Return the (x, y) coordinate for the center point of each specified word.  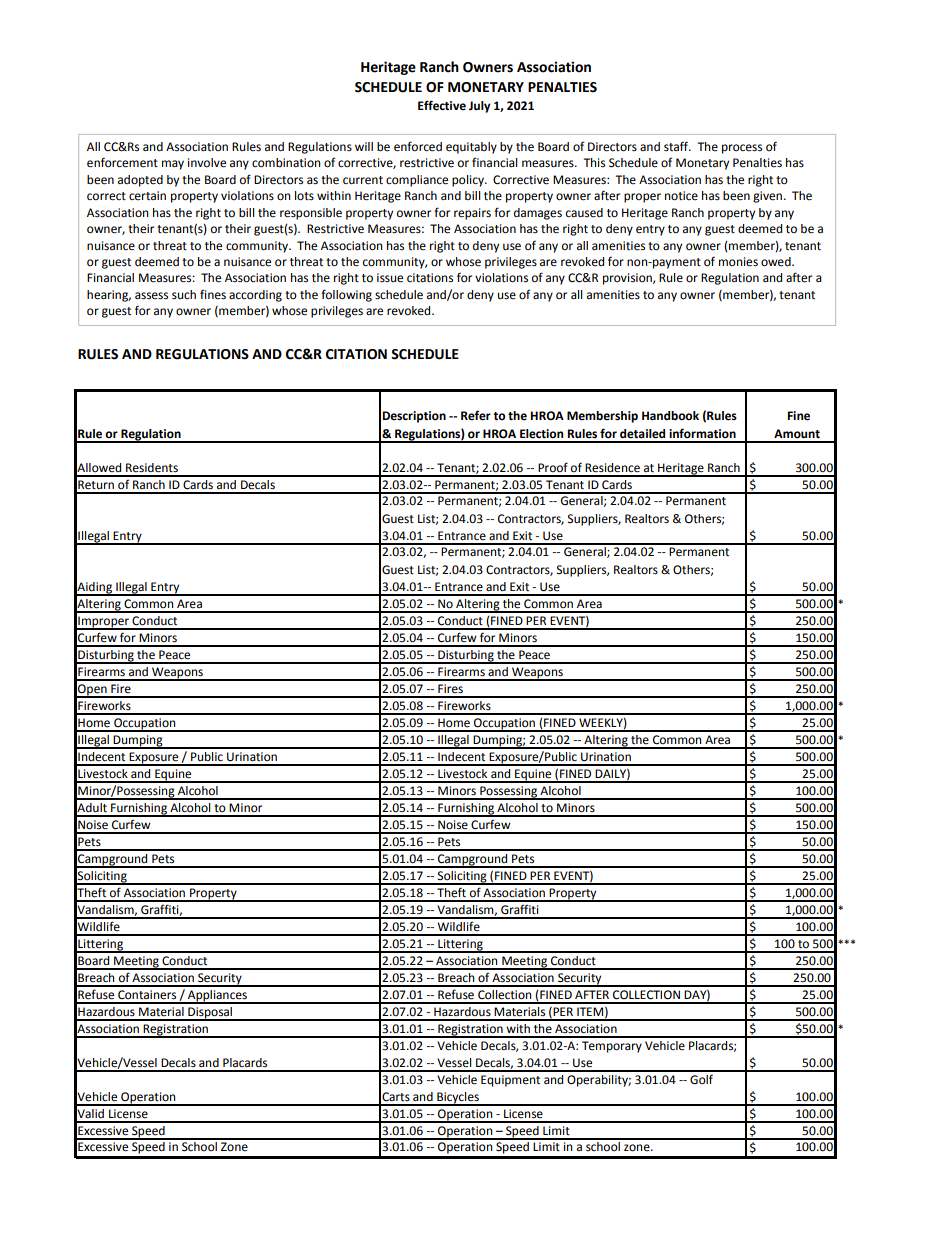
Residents (152, 468)
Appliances (217, 997)
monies (738, 262)
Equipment (510, 1081)
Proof (553, 467)
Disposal (210, 1014)
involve (207, 163)
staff (677, 146)
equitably (471, 148)
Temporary (612, 1047)
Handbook (670, 415)
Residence (612, 468)
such (184, 294)
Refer (476, 415)
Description (414, 417)
